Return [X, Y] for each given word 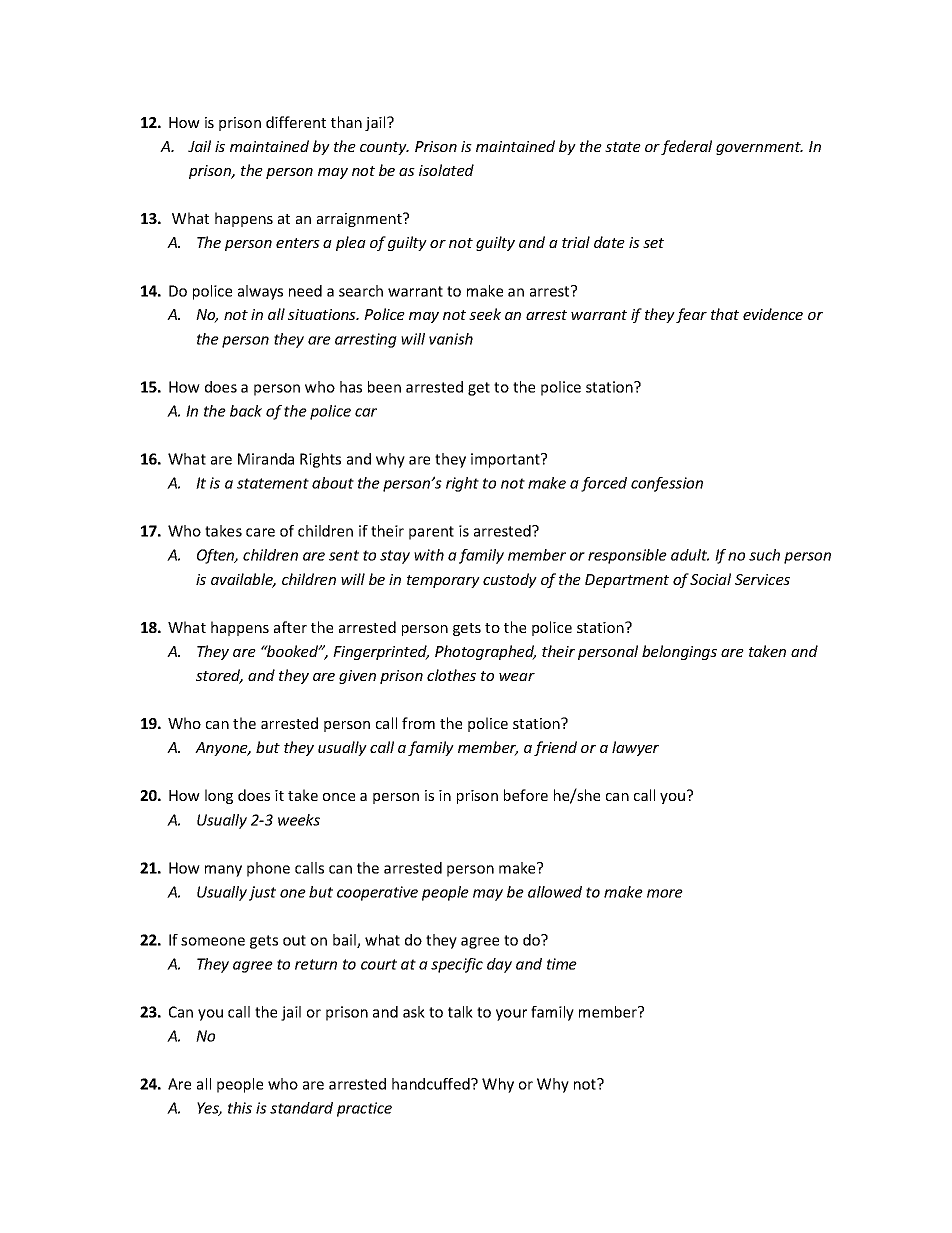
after [290, 627]
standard [301, 1108]
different [296, 122]
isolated [446, 170]
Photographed [485, 652]
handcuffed [432, 1084]
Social [710, 579]
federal [686, 147]
